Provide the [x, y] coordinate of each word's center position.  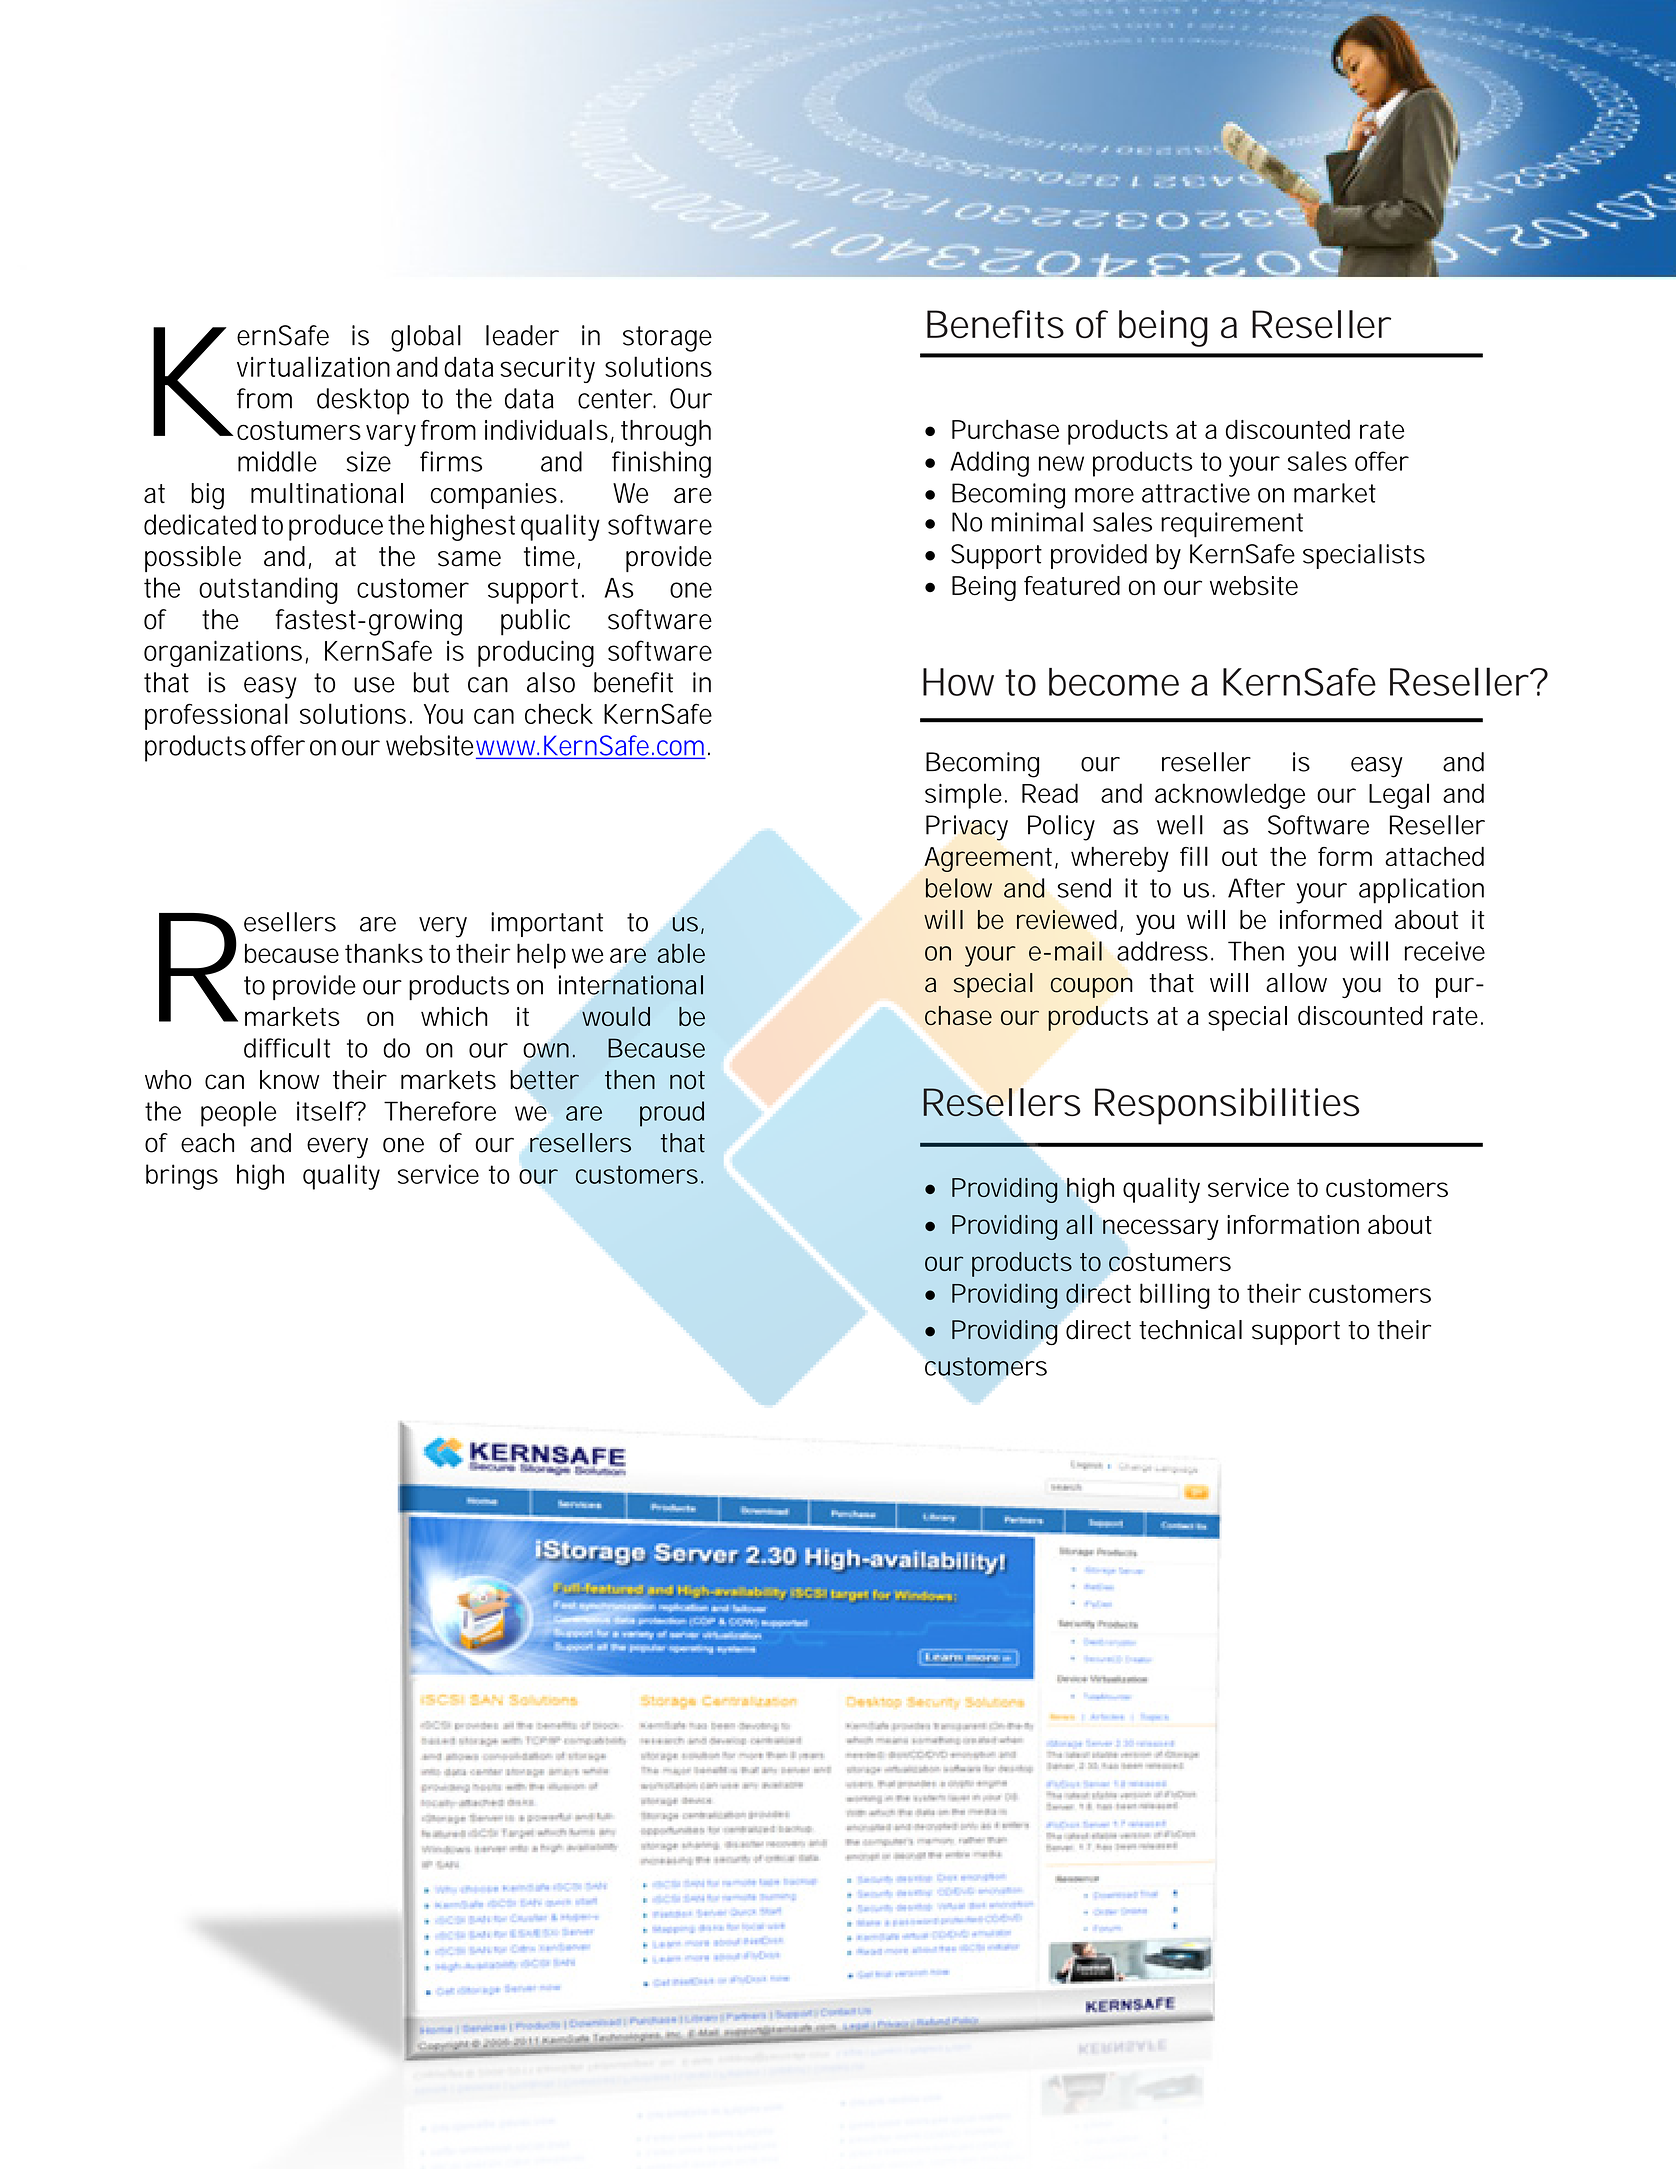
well [1180, 825]
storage [667, 339]
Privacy [967, 828]
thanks [384, 953]
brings [182, 1177]
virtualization [313, 366]
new [1061, 463]
